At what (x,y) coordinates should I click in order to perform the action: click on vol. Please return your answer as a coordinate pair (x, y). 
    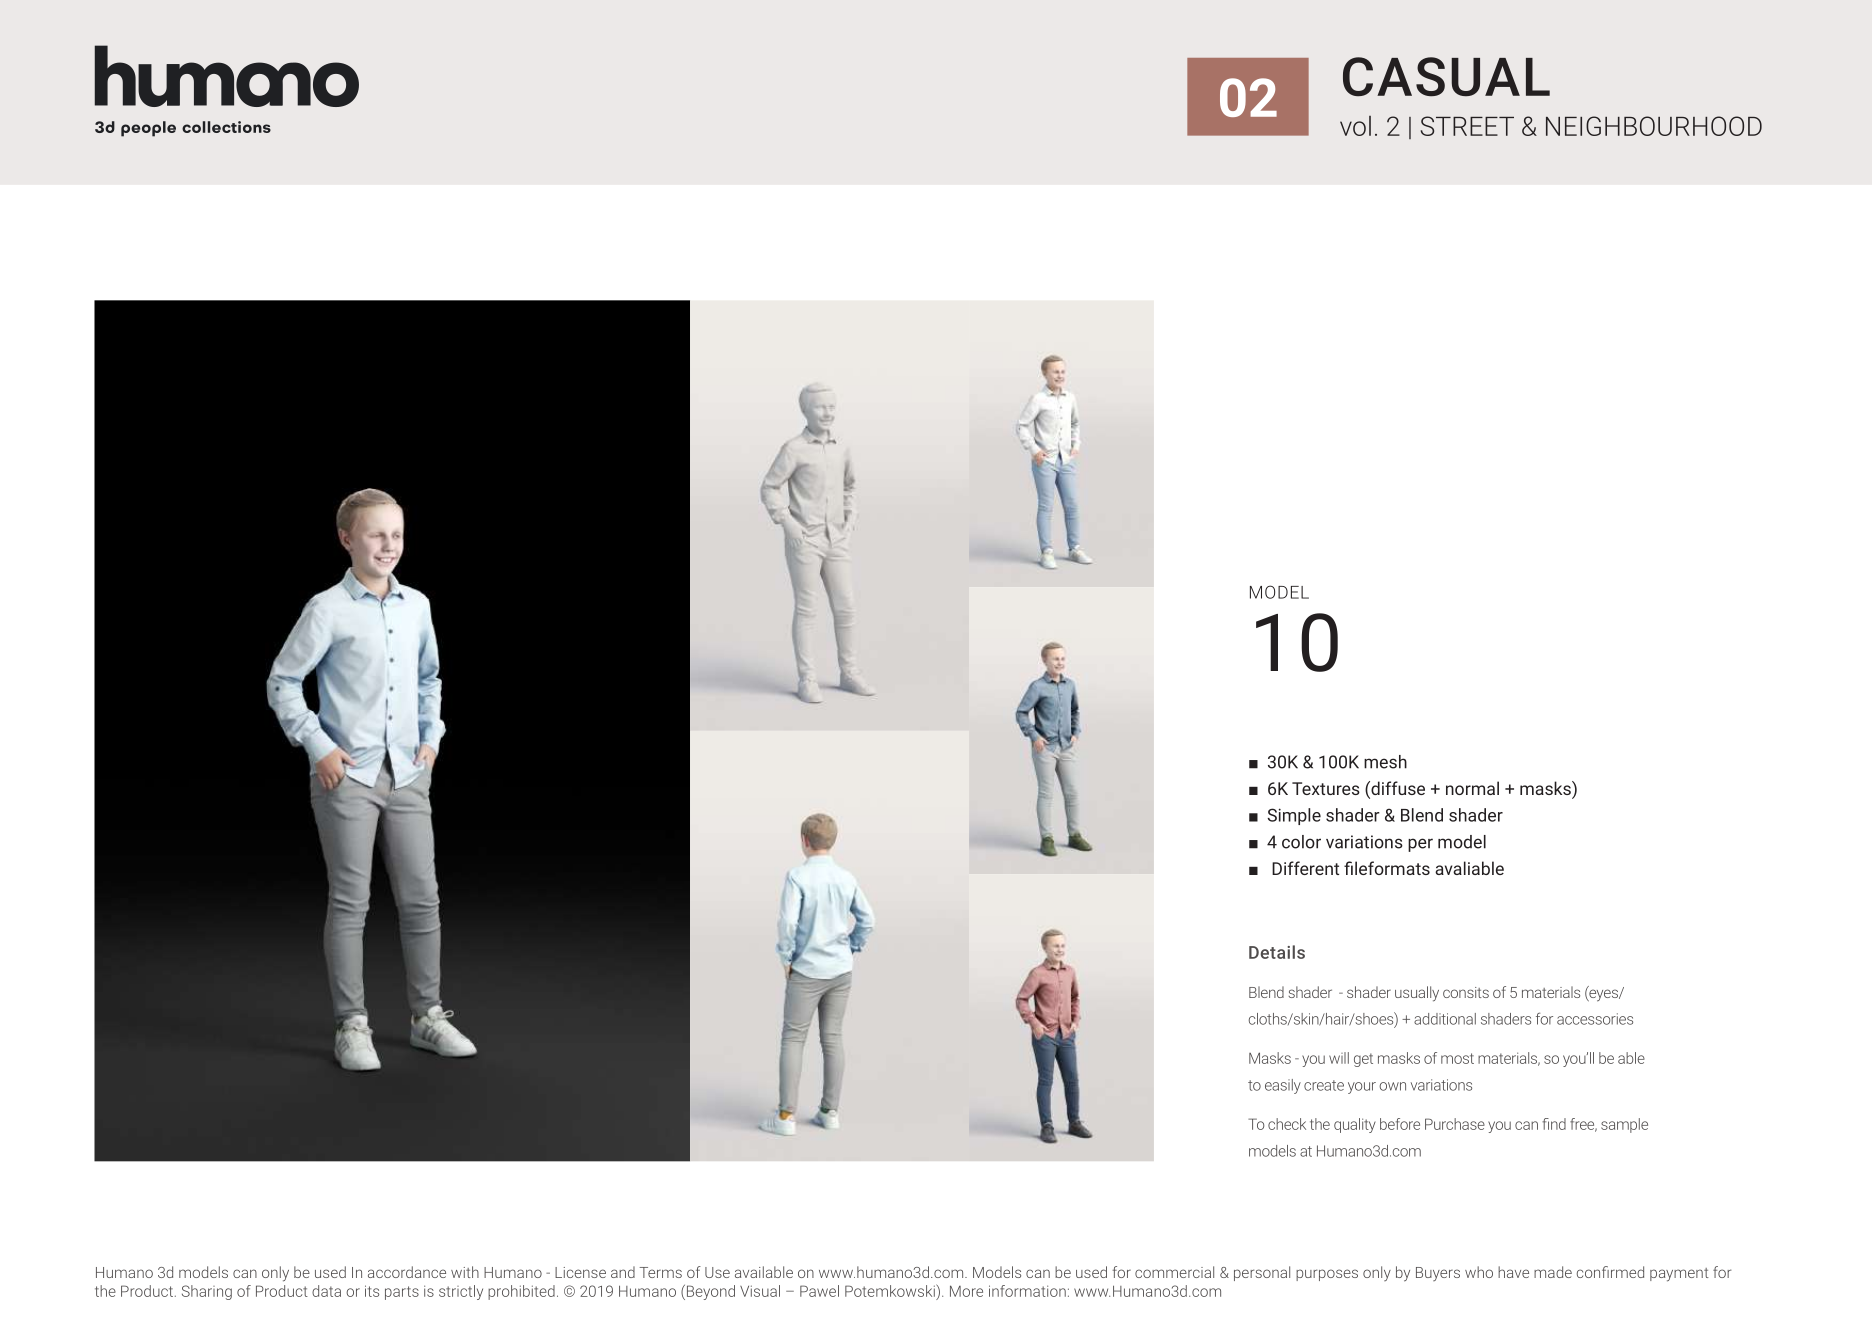
    Looking at the image, I should click on (1355, 126).
